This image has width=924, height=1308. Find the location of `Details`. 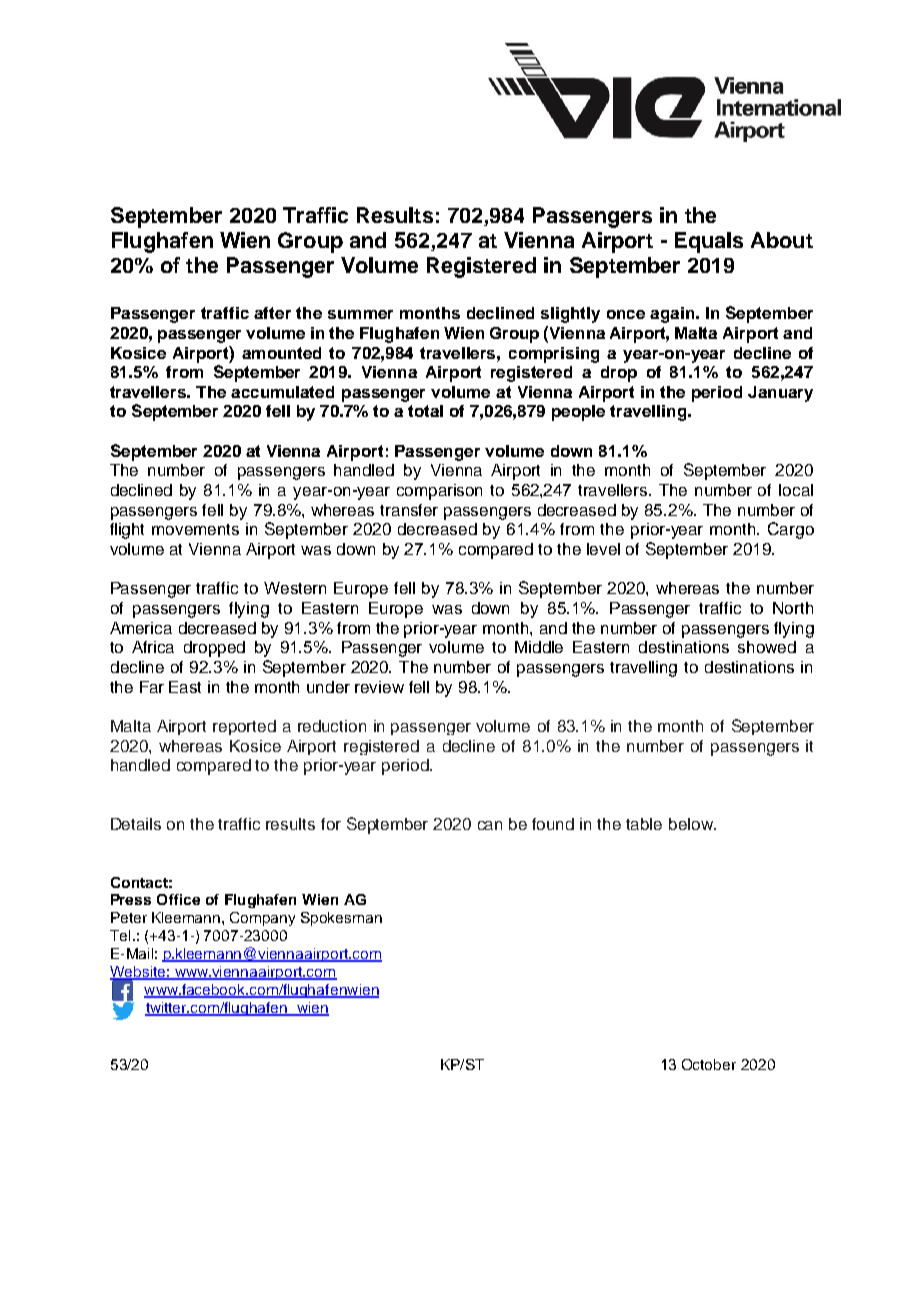

Details is located at coordinates (136, 824).
